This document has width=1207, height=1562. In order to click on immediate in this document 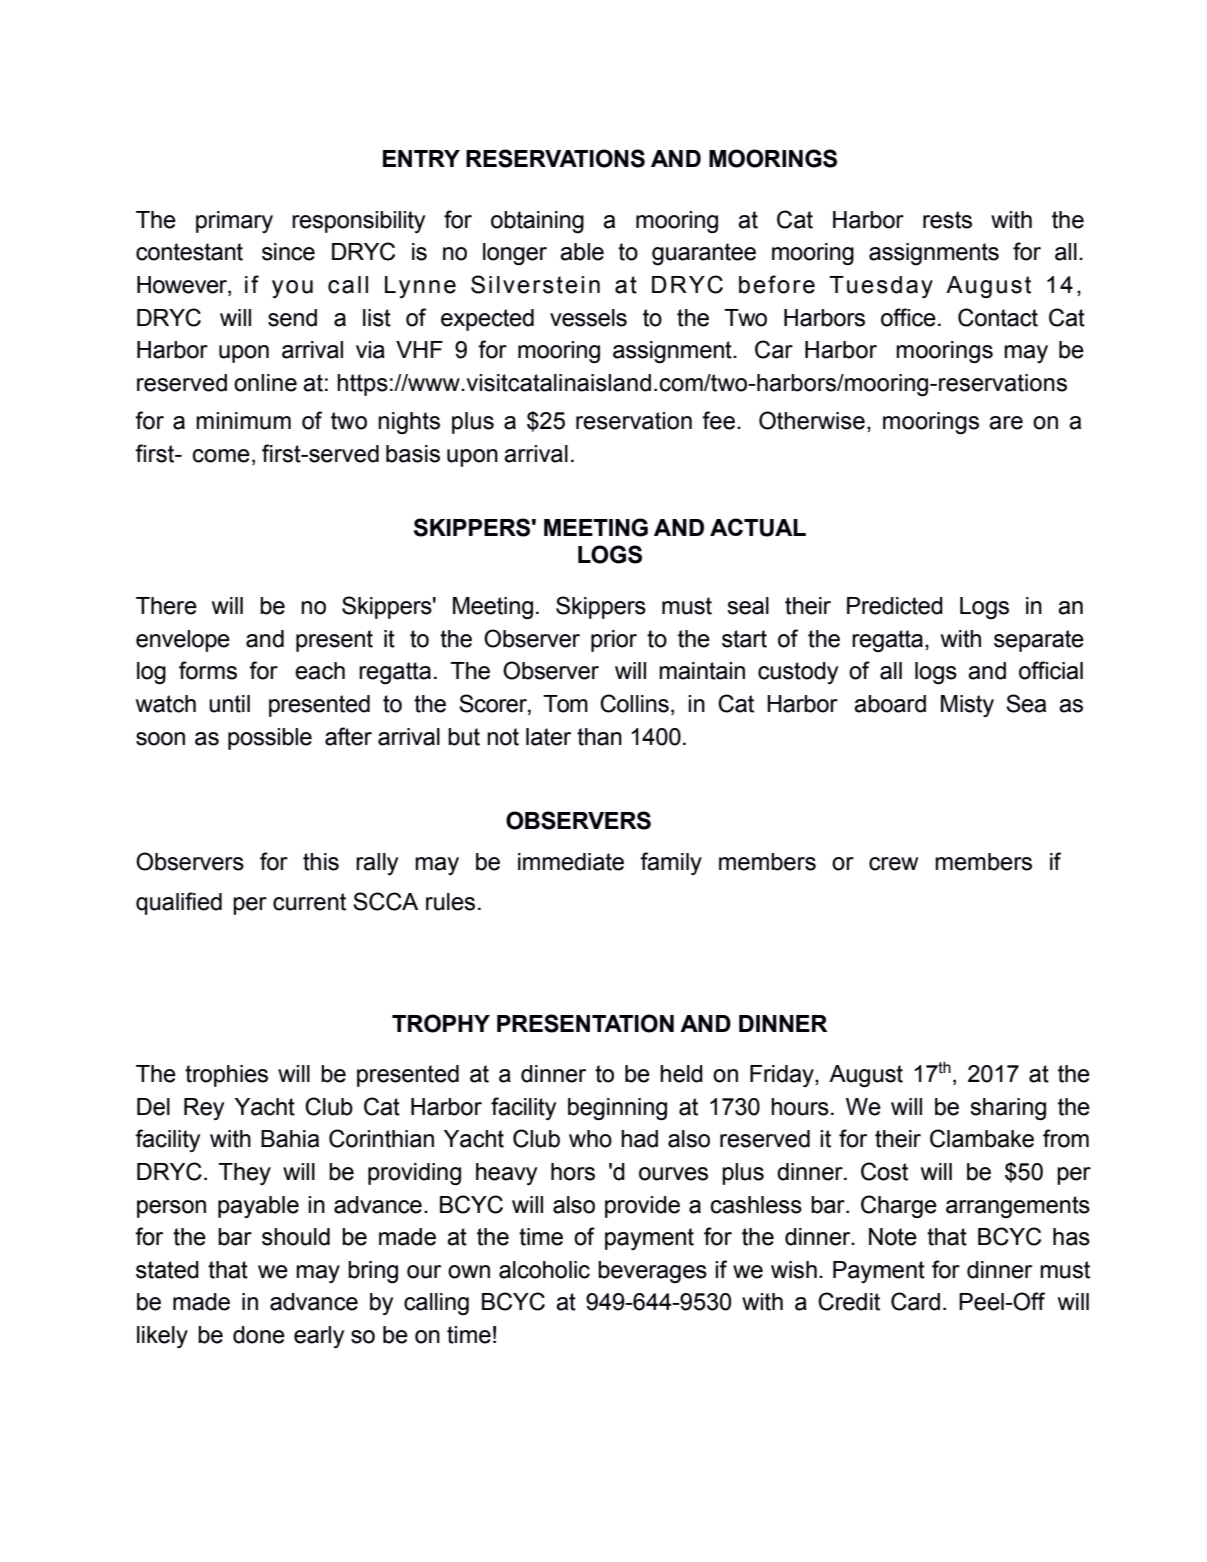, I will do `click(571, 862)`.
